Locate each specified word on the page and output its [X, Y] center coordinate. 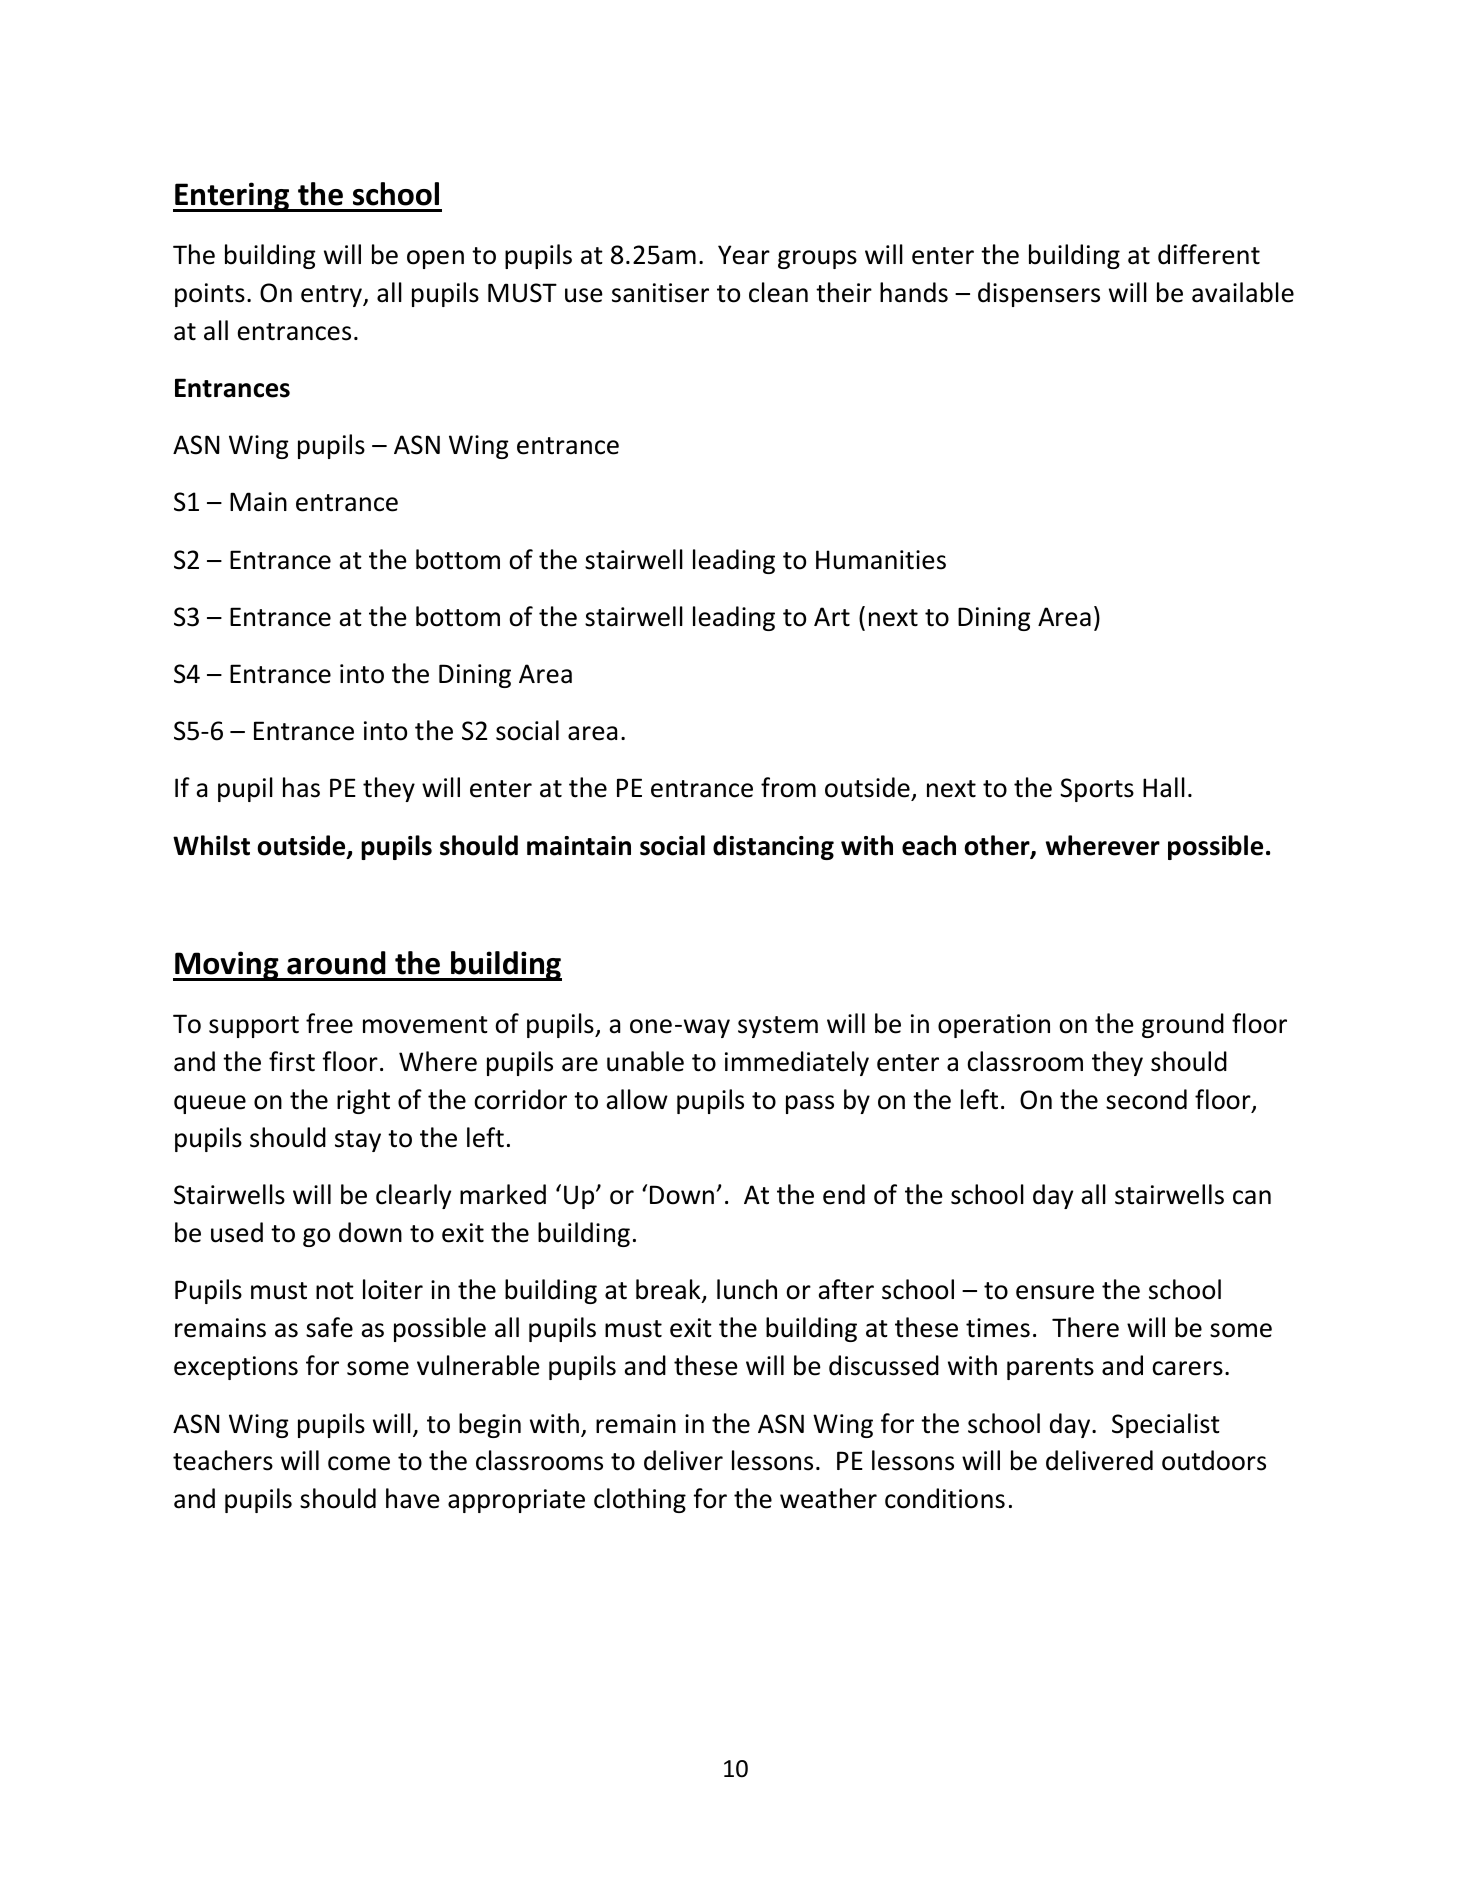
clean [778, 292]
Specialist [1166, 1425]
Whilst [211, 845]
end [844, 1194]
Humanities [881, 560]
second [1146, 1099]
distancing [773, 847]
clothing [640, 1500]
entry [332, 296]
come [359, 1463]
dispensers [1039, 294]
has [301, 787]
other [998, 846]
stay [358, 1141]
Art [832, 617]
